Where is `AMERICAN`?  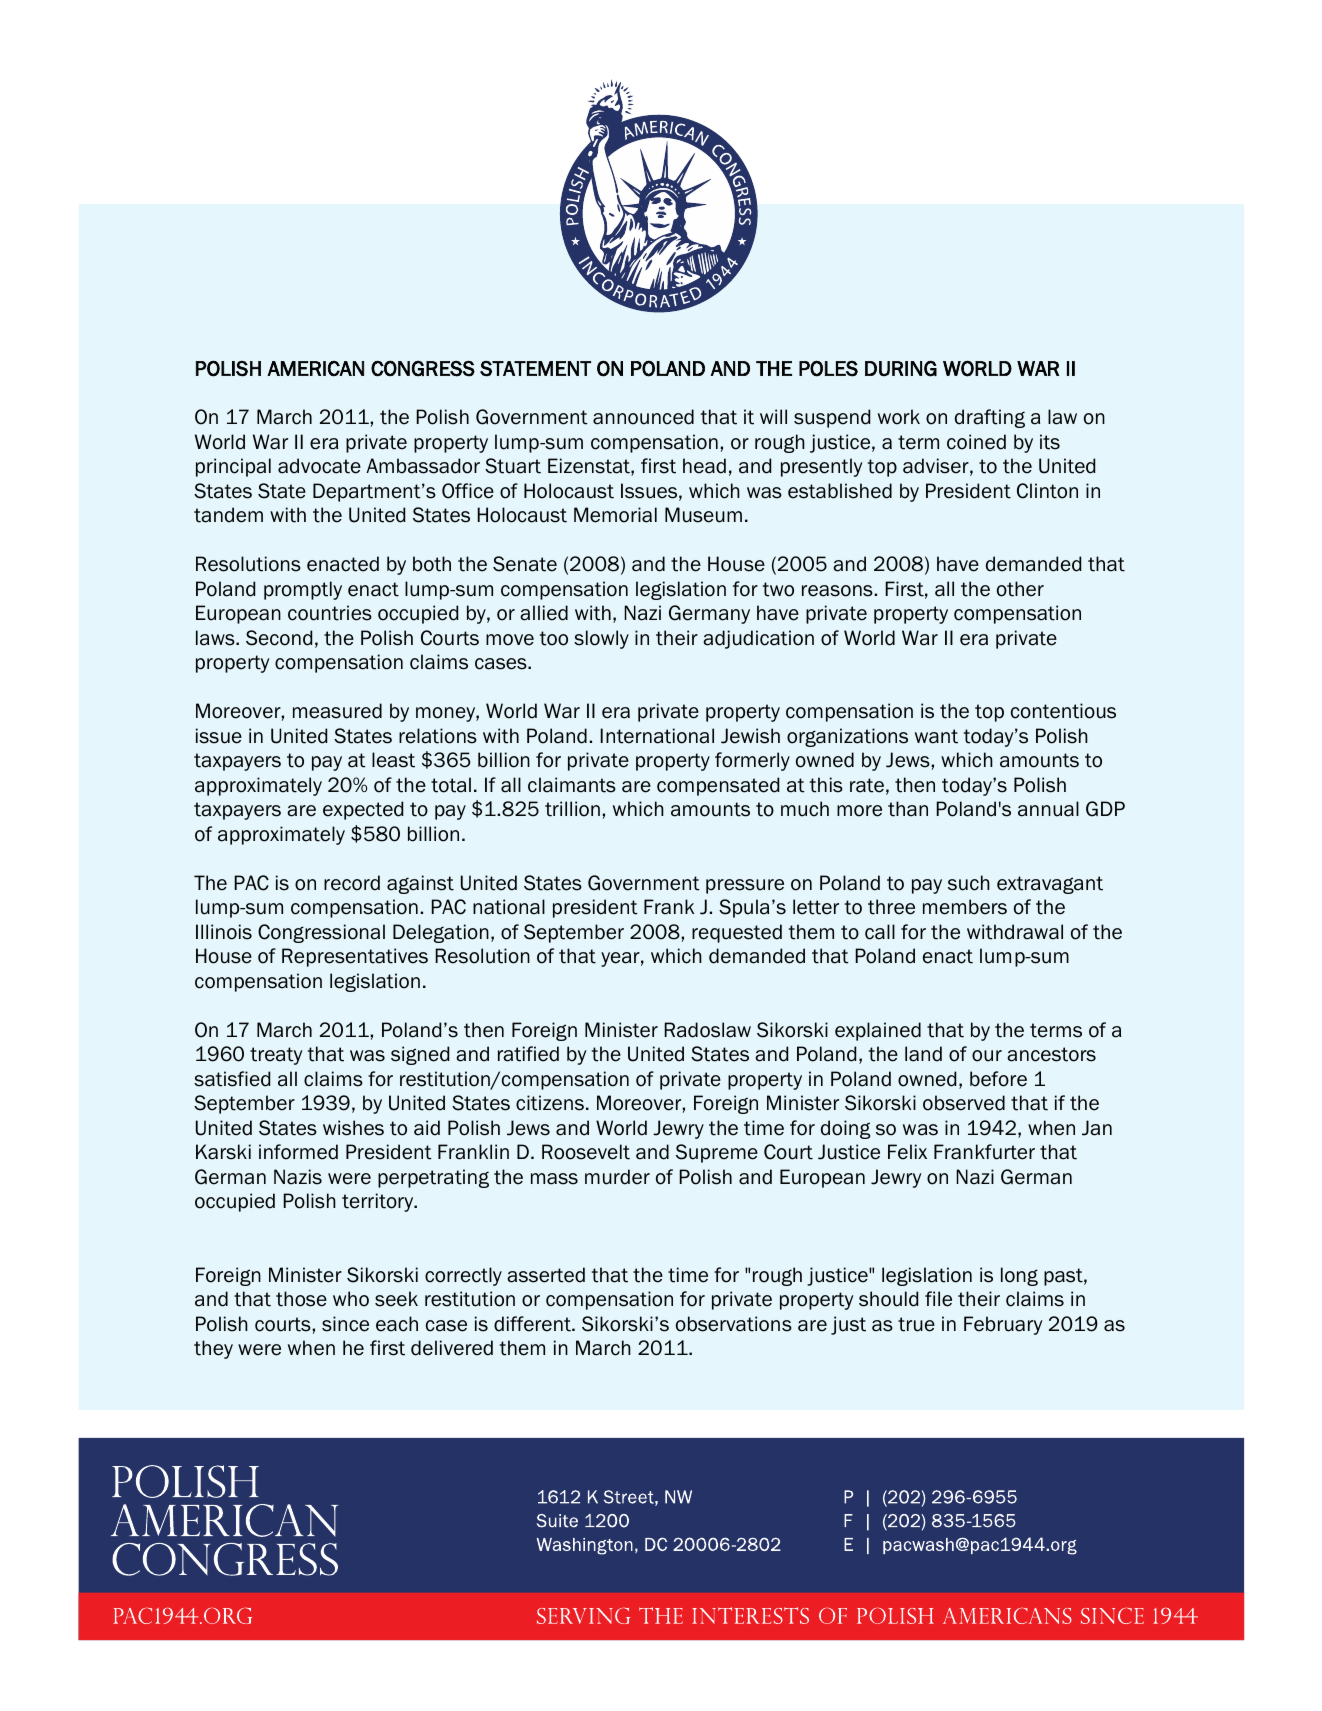 AMERICAN is located at coordinates (315, 368).
